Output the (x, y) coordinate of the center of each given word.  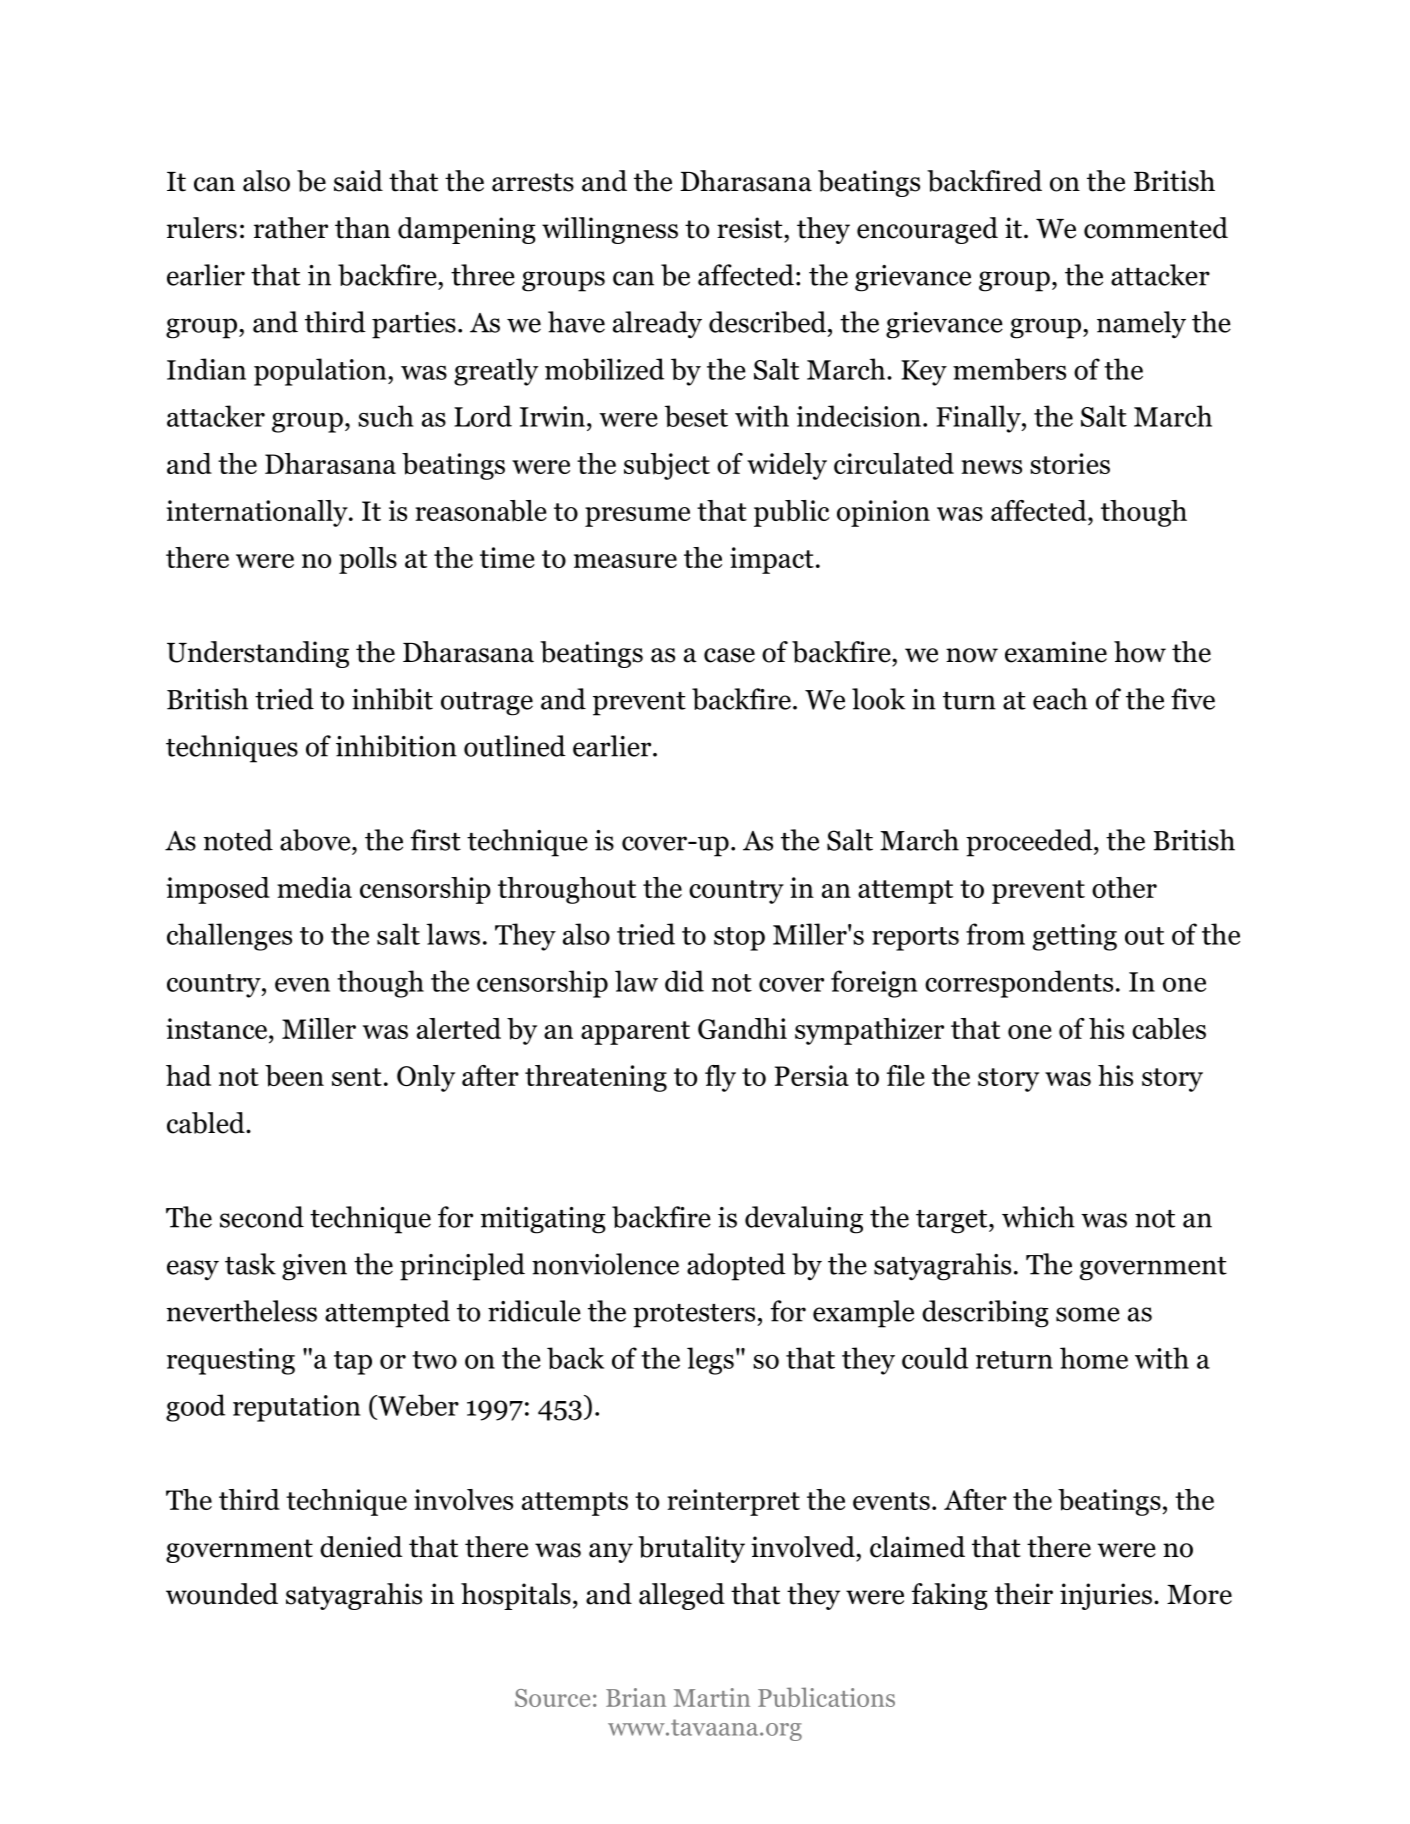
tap (353, 1363)
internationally (258, 513)
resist (751, 228)
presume (637, 517)
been (294, 1076)
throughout (567, 890)
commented (1156, 228)
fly (720, 1078)
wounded (222, 1594)
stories (1070, 463)
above (316, 841)
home (1094, 1358)
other (1124, 887)
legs (710, 1361)
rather (291, 228)
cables (1169, 1029)
